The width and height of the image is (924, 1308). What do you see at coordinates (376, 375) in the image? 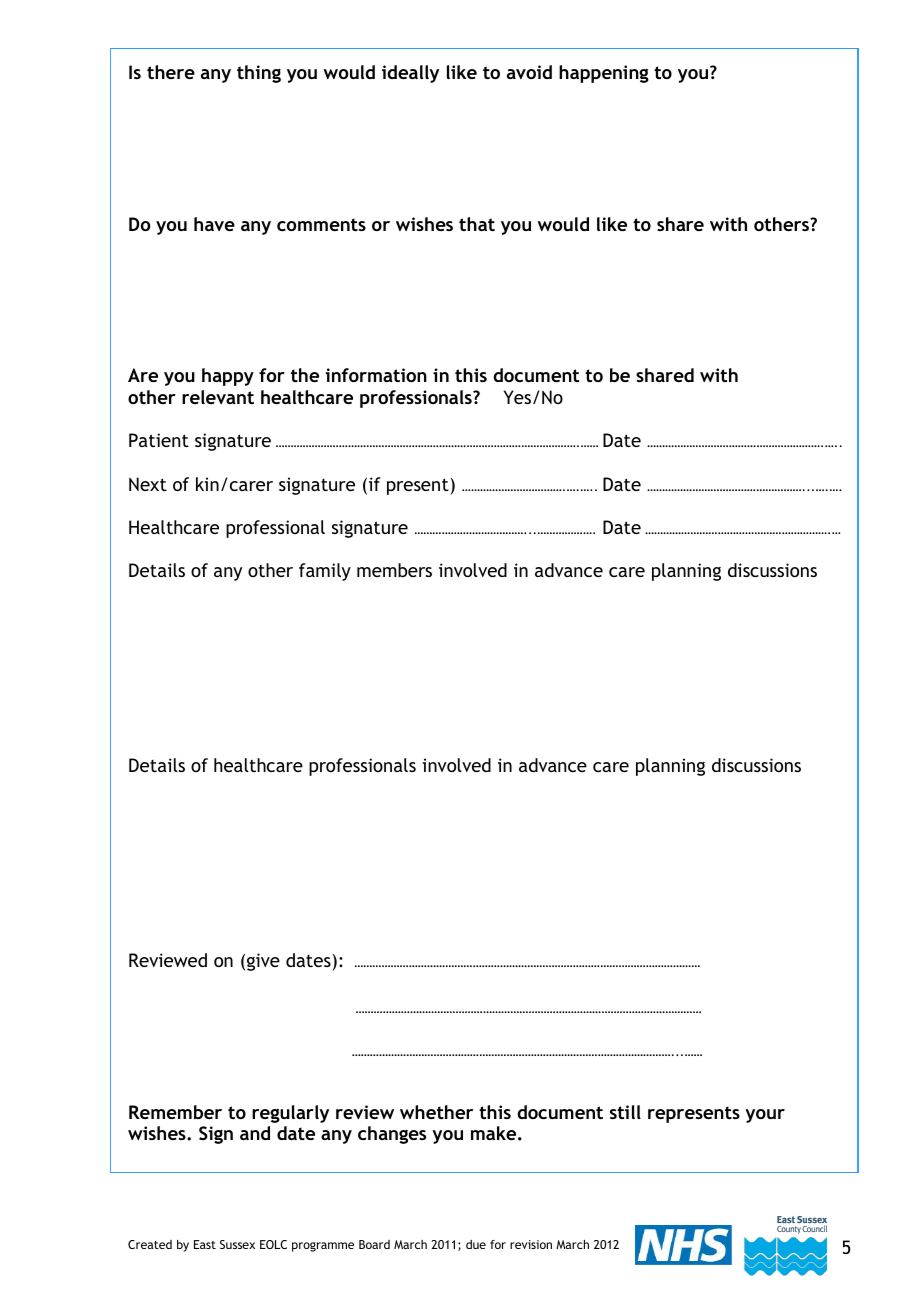
I see `information` at bounding box center [376, 375].
